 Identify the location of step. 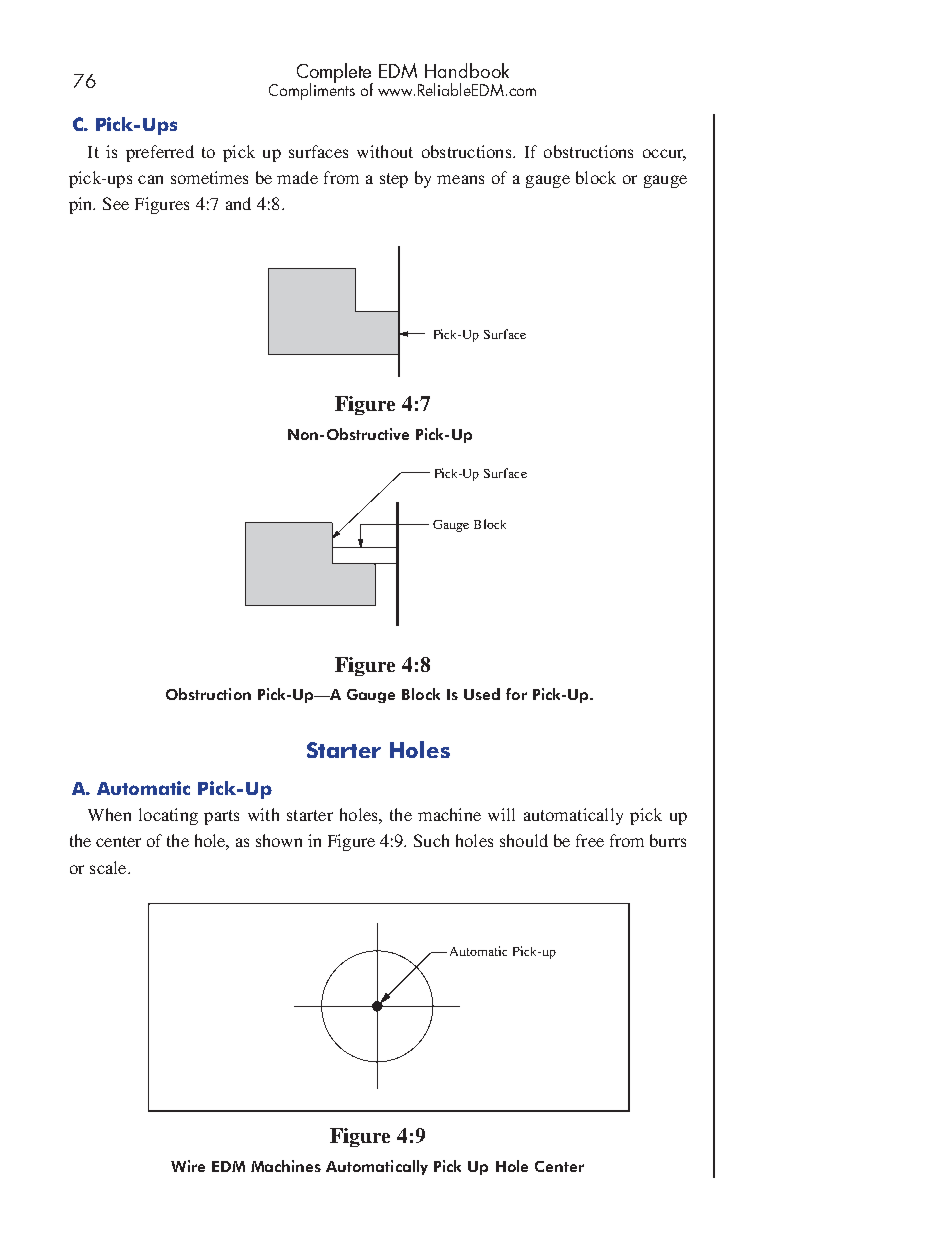
(394, 180).
